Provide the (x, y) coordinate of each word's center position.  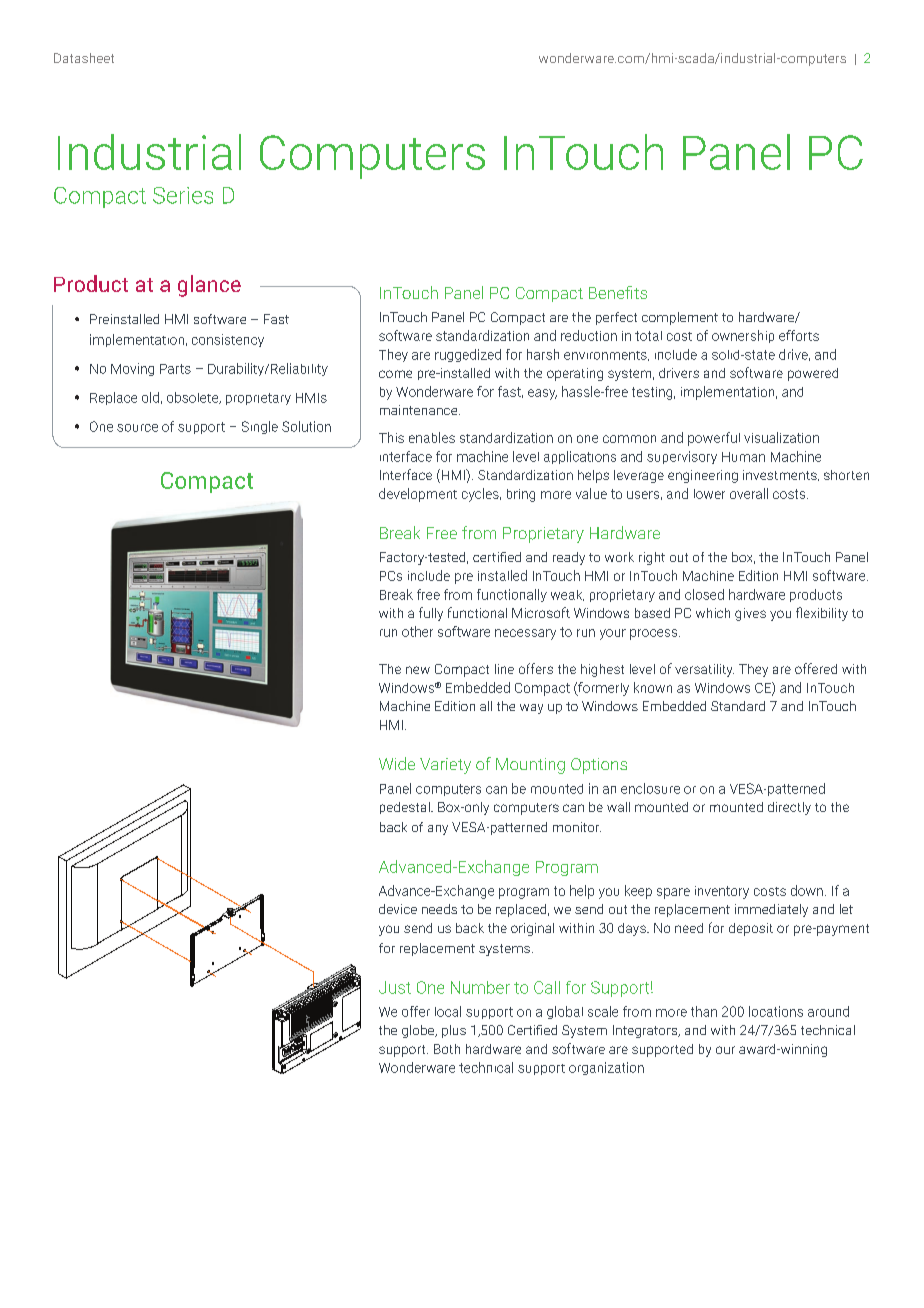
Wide (397, 763)
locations (776, 1011)
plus (454, 1031)
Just (395, 987)
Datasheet (84, 58)
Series (183, 195)
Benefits (618, 292)
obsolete (194, 398)
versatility (704, 670)
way (531, 709)
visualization (781, 437)
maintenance (420, 410)
